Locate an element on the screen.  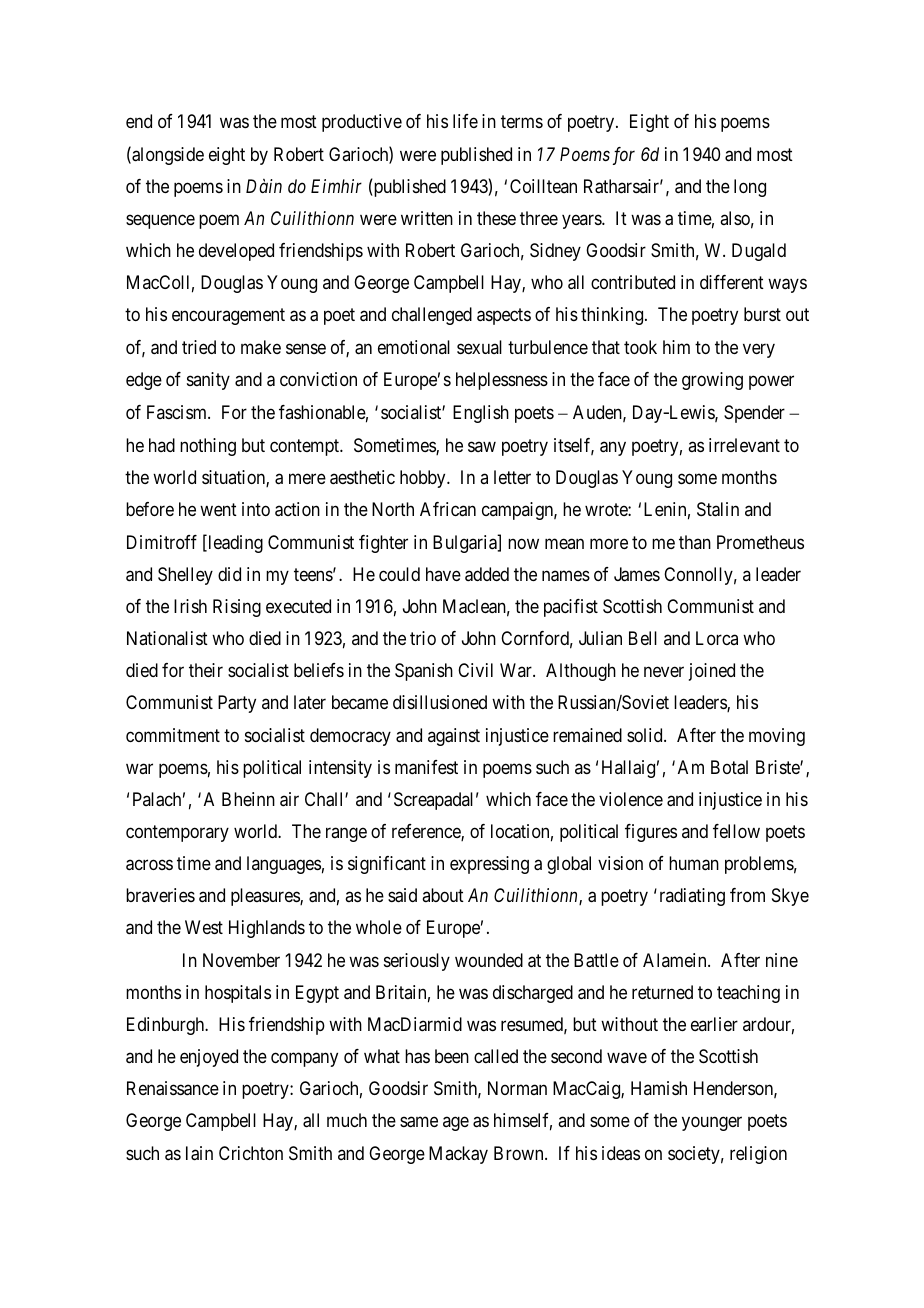
Rising is located at coordinates (237, 608).
